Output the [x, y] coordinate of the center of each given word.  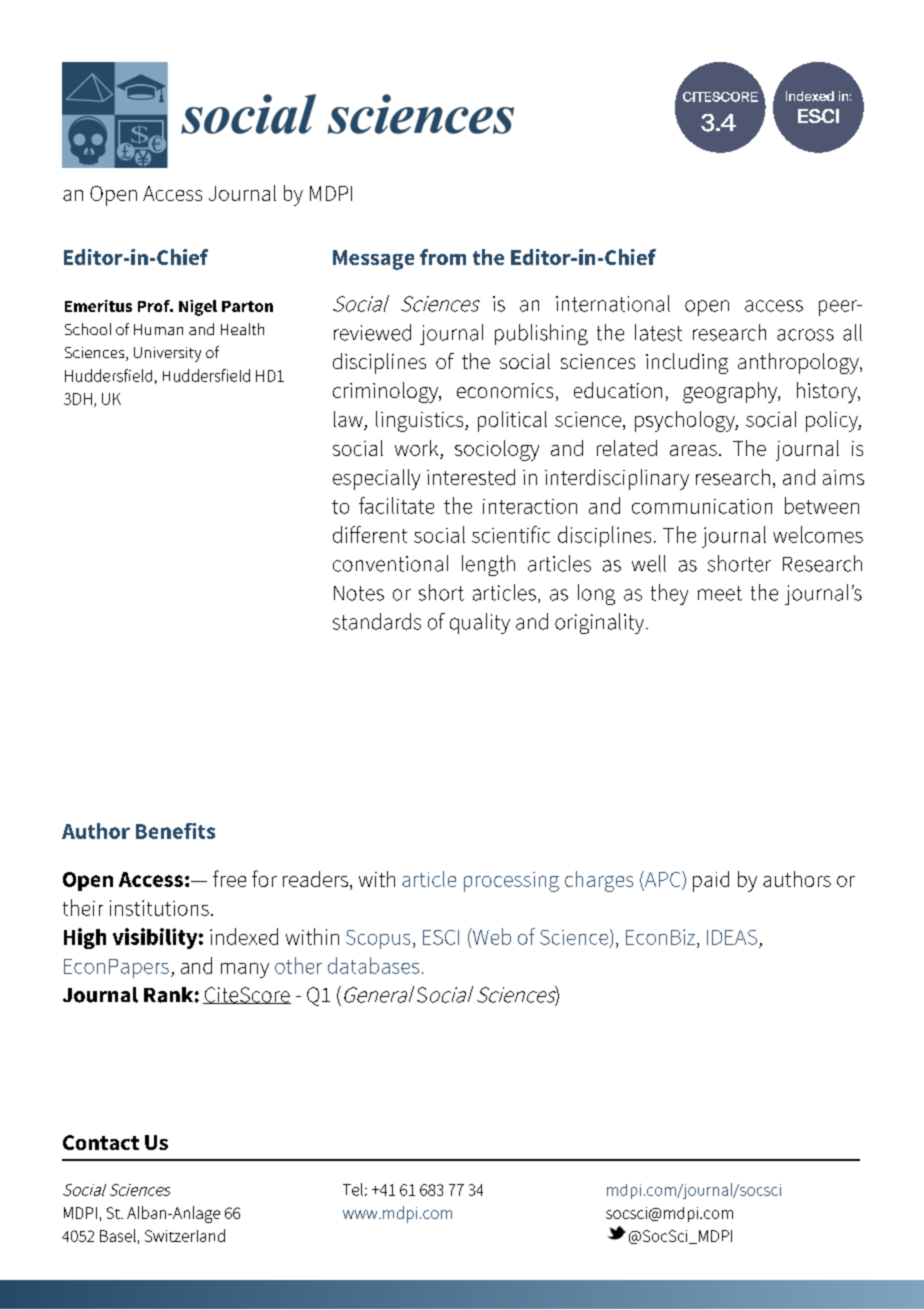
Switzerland [185, 1235]
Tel [353, 1189]
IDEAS [732, 937]
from [443, 257]
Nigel [198, 308]
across [805, 335]
